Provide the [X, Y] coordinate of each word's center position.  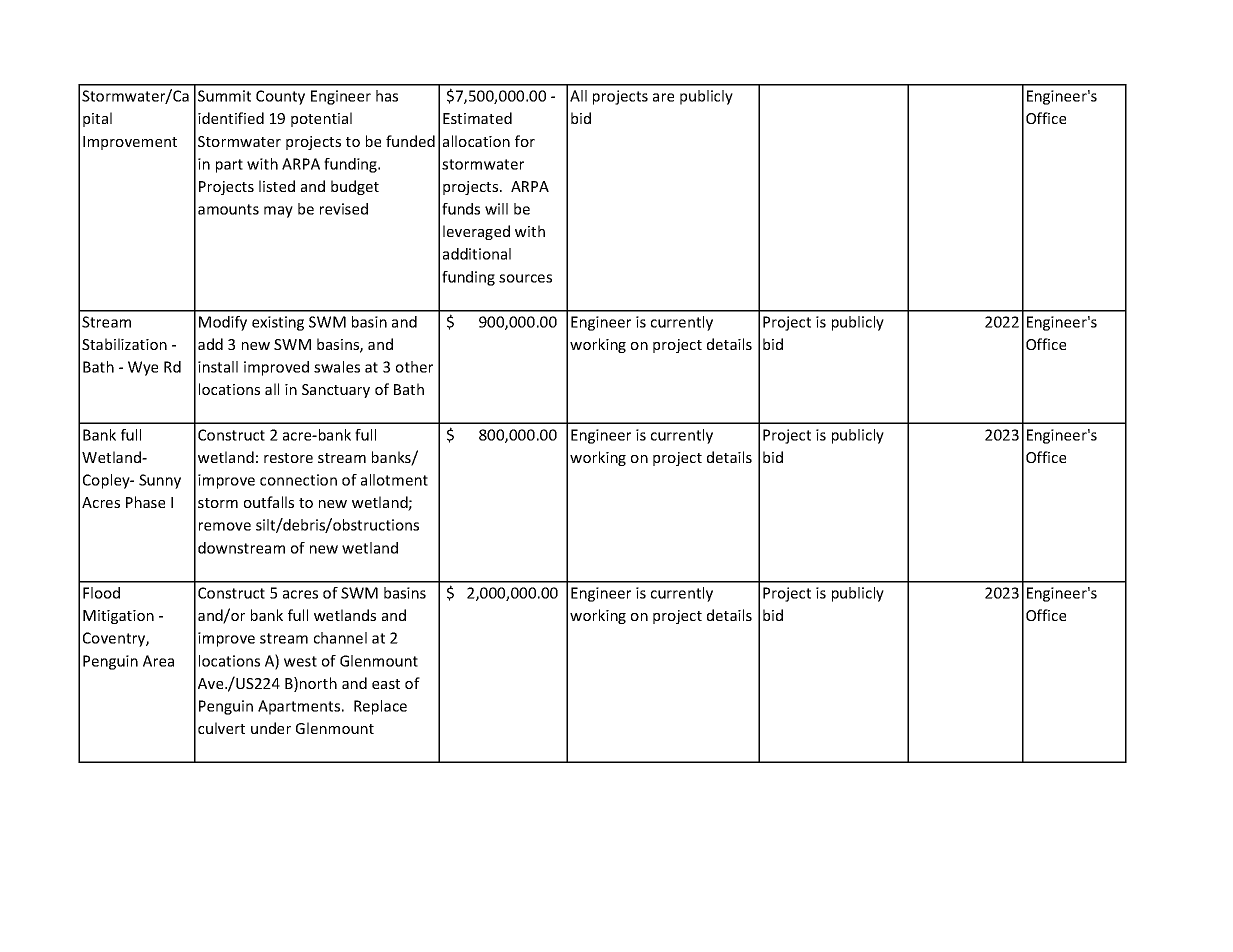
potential [321, 119]
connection [298, 480]
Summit [224, 96]
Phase [145, 502]
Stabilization [124, 344]
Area [158, 661]
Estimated [477, 118]
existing [278, 323]
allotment [394, 480]
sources [525, 278]
